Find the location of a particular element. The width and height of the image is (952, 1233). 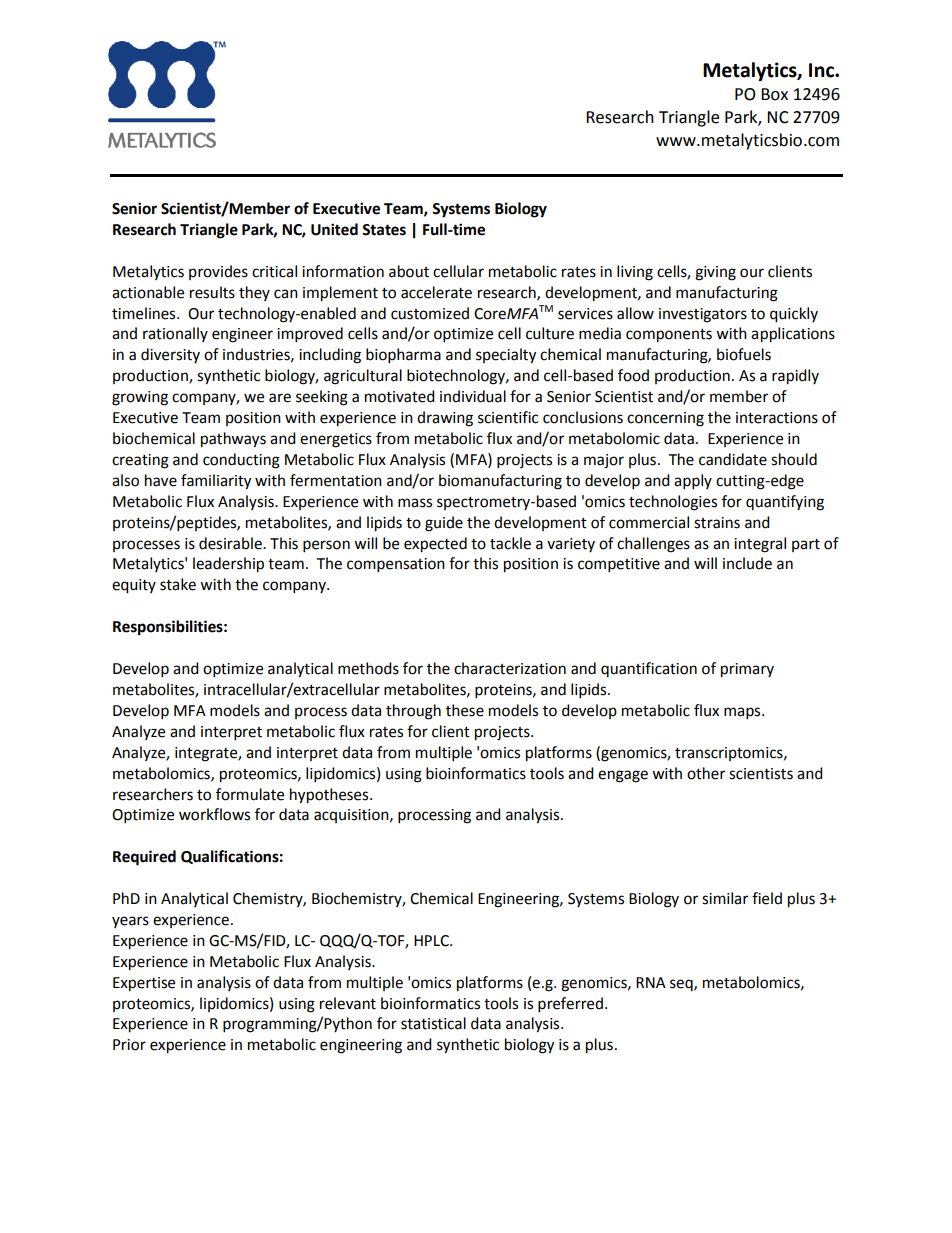

specialty is located at coordinates (506, 356).
